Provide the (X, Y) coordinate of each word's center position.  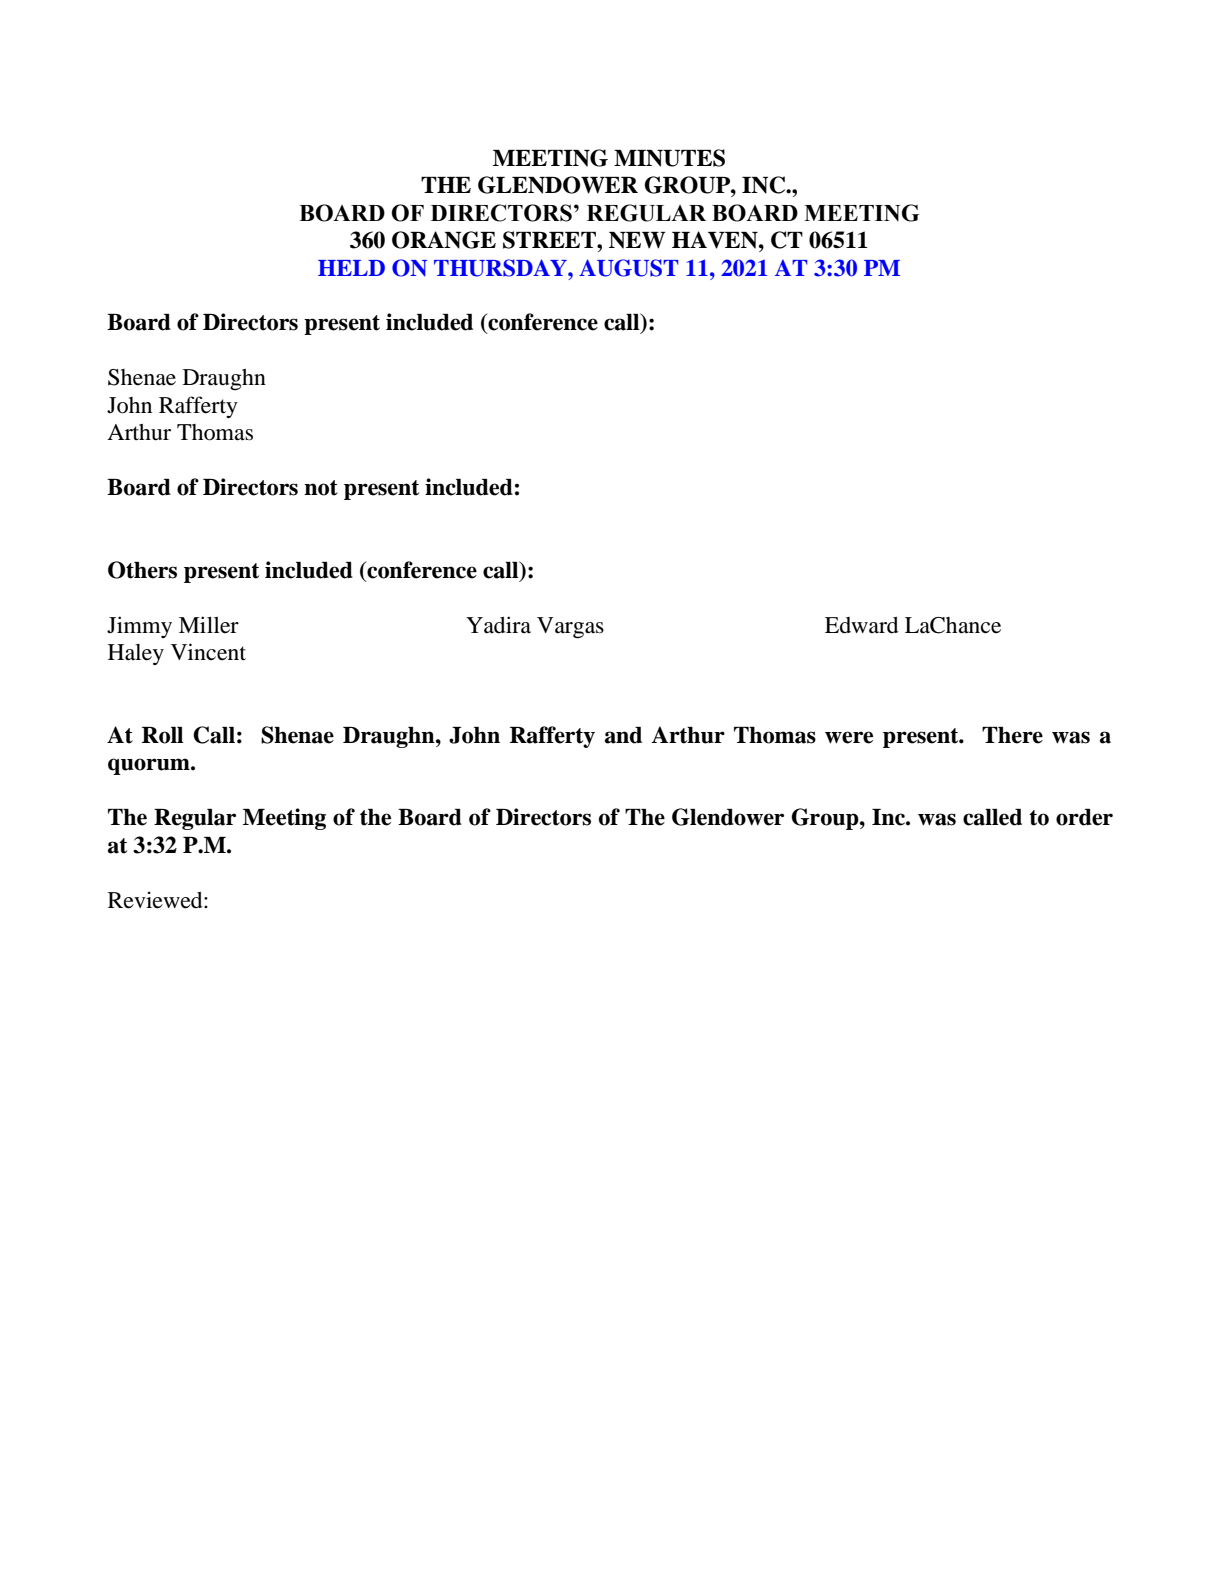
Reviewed (156, 900)
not (321, 488)
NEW (637, 240)
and (623, 735)
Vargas (570, 628)
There (1012, 735)
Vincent (208, 652)
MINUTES (669, 158)
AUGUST (628, 268)
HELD (351, 268)
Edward (861, 625)
